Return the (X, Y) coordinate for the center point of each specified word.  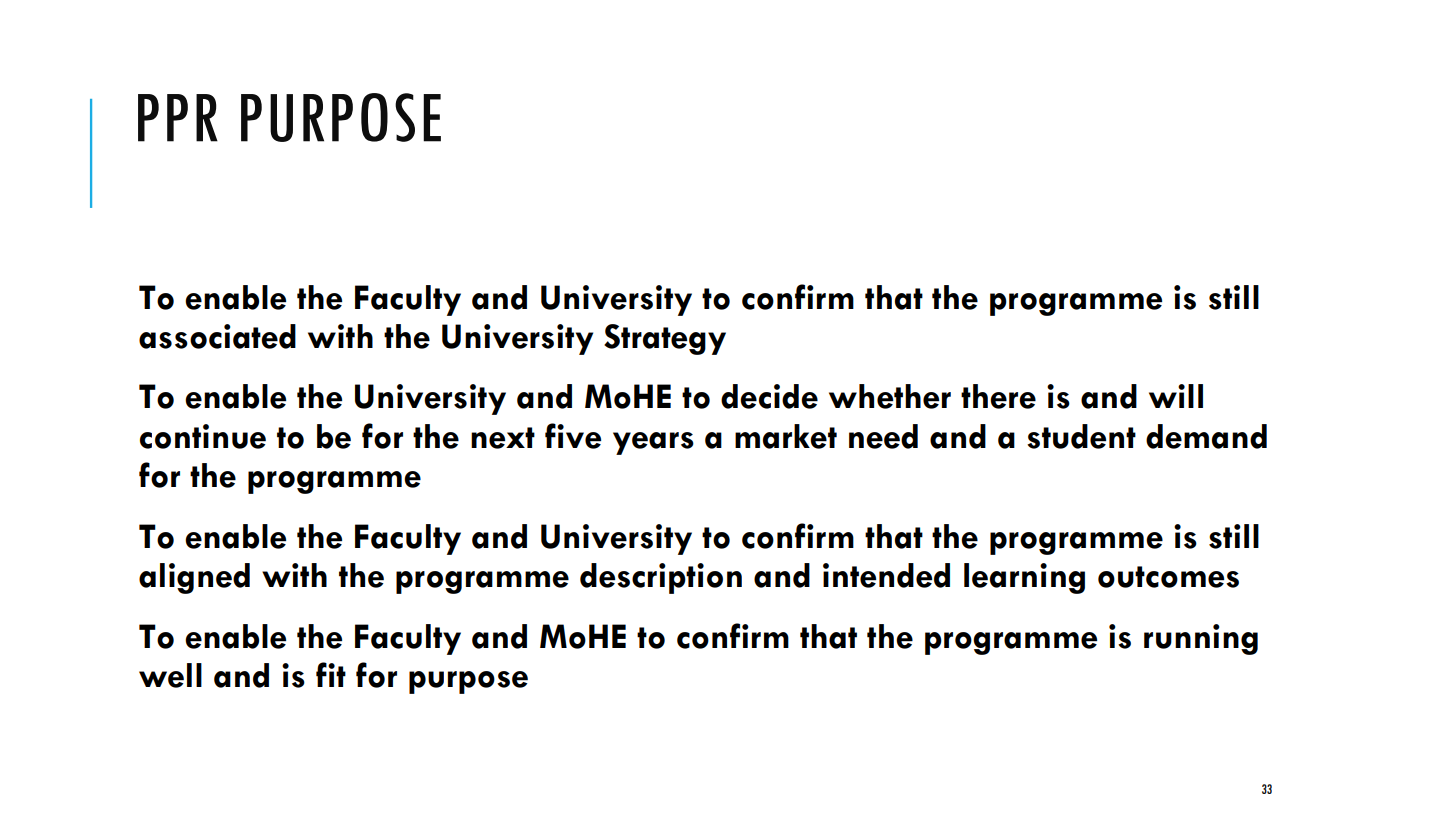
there (998, 396)
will (1176, 396)
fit (331, 674)
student (1081, 436)
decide (769, 396)
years (653, 443)
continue (203, 436)
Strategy (665, 339)
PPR (178, 118)
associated (217, 336)
